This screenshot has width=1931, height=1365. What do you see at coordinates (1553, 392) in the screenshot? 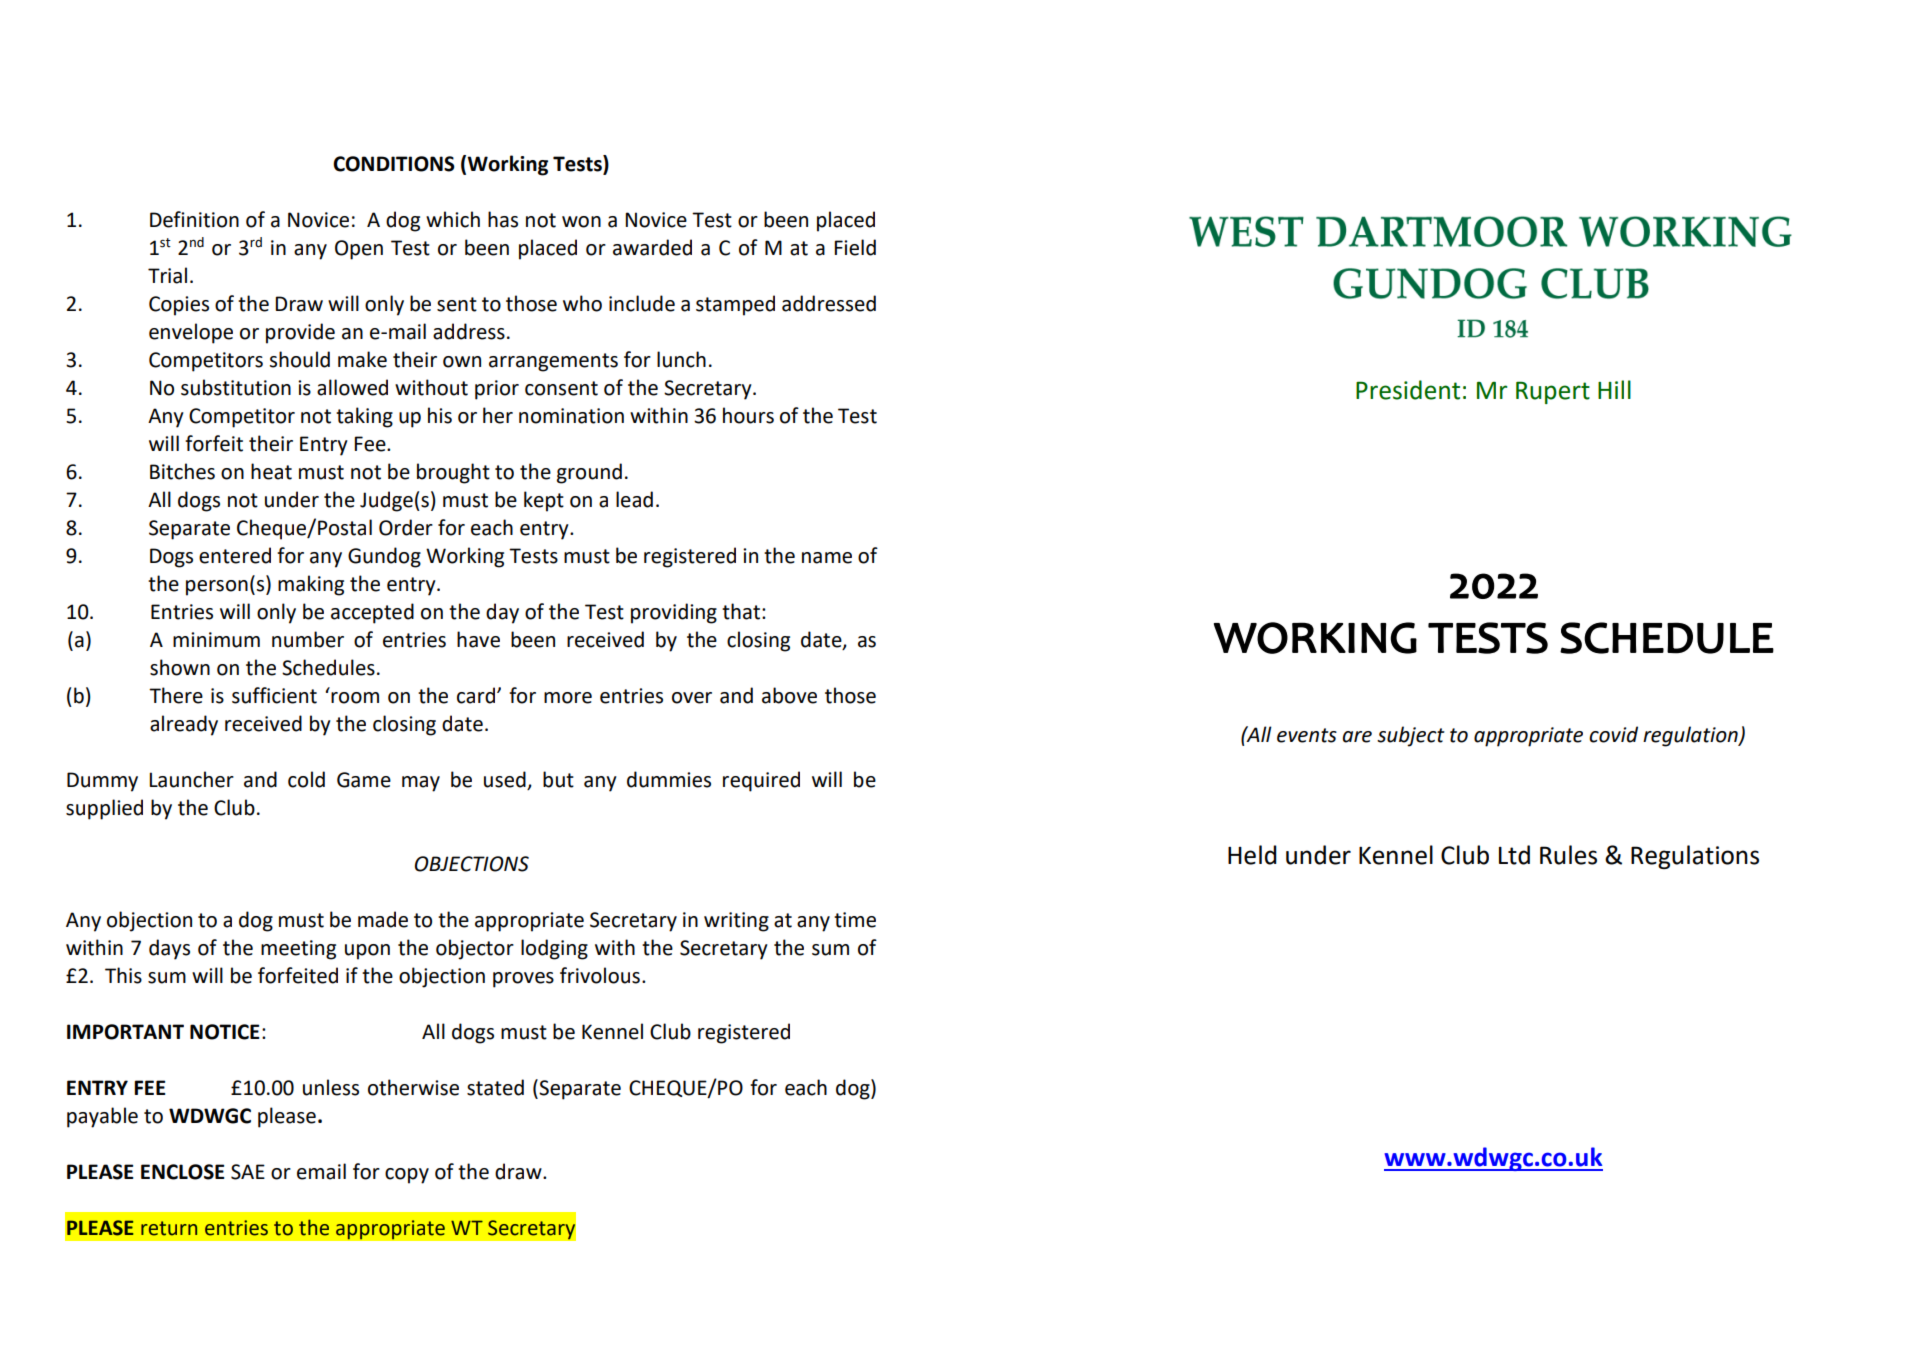
I see `Rupert` at bounding box center [1553, 392].
